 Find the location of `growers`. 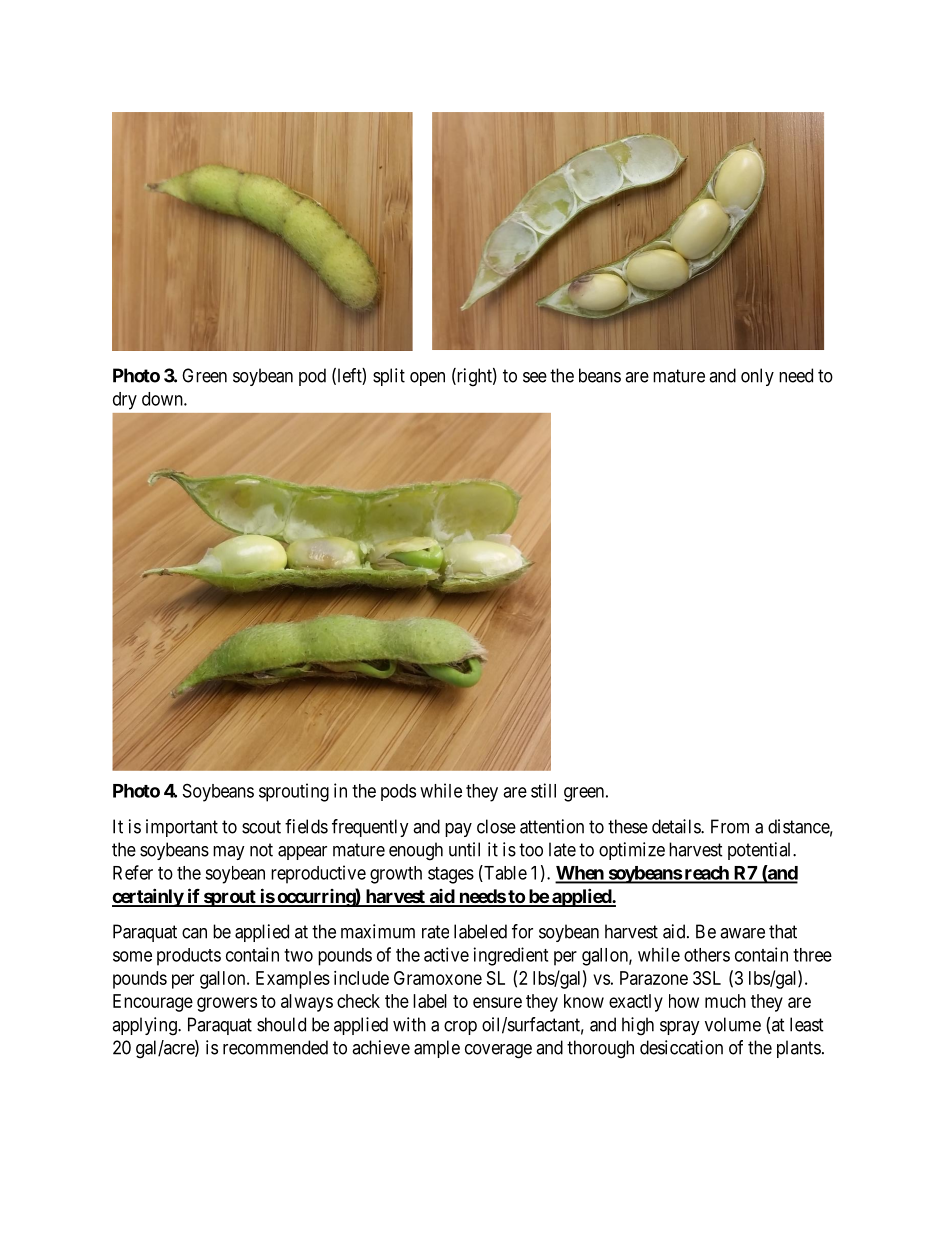

growers is located at coordinates (227, 1004).
